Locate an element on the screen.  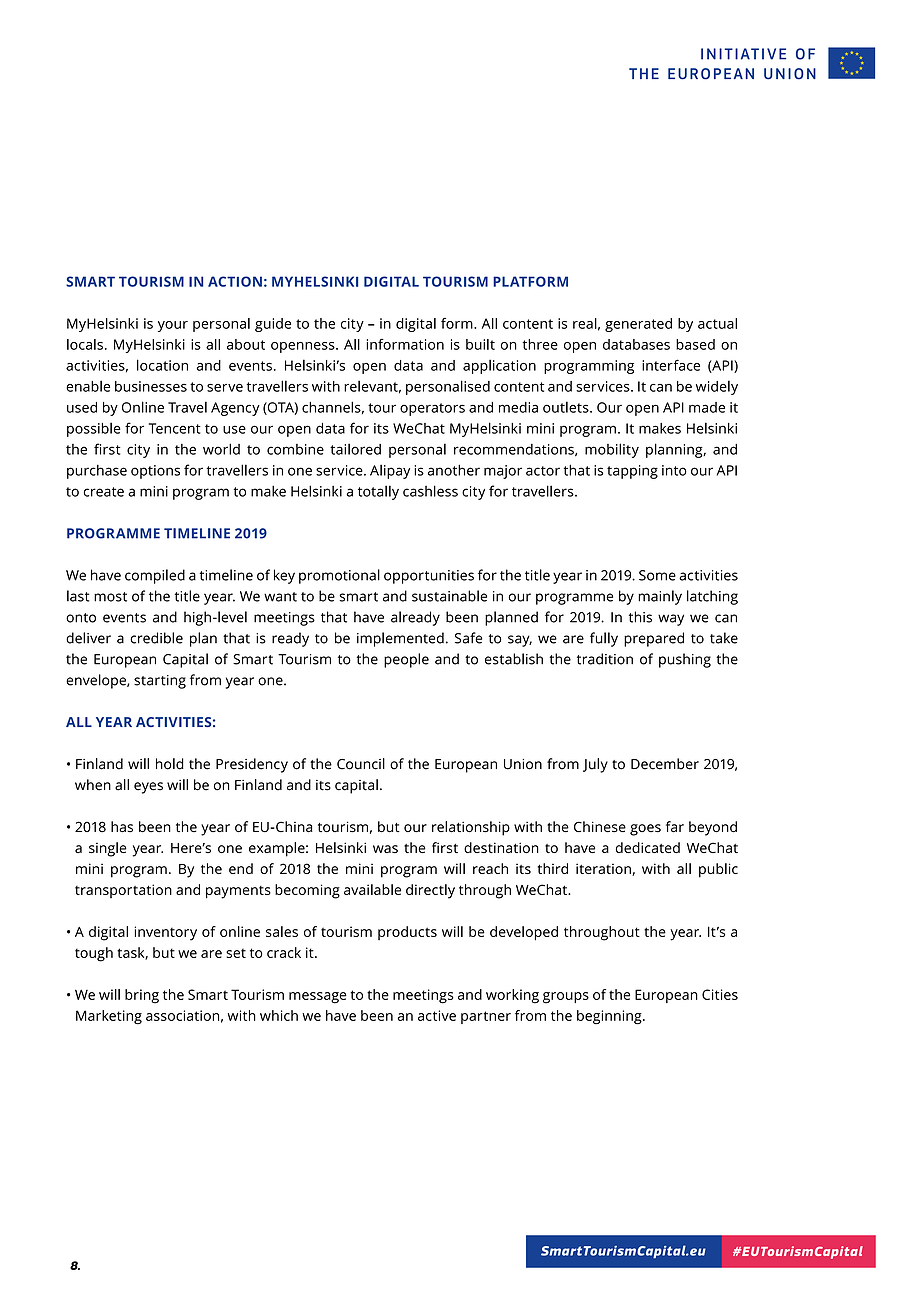
active is located at coordinates (437, 1015).
